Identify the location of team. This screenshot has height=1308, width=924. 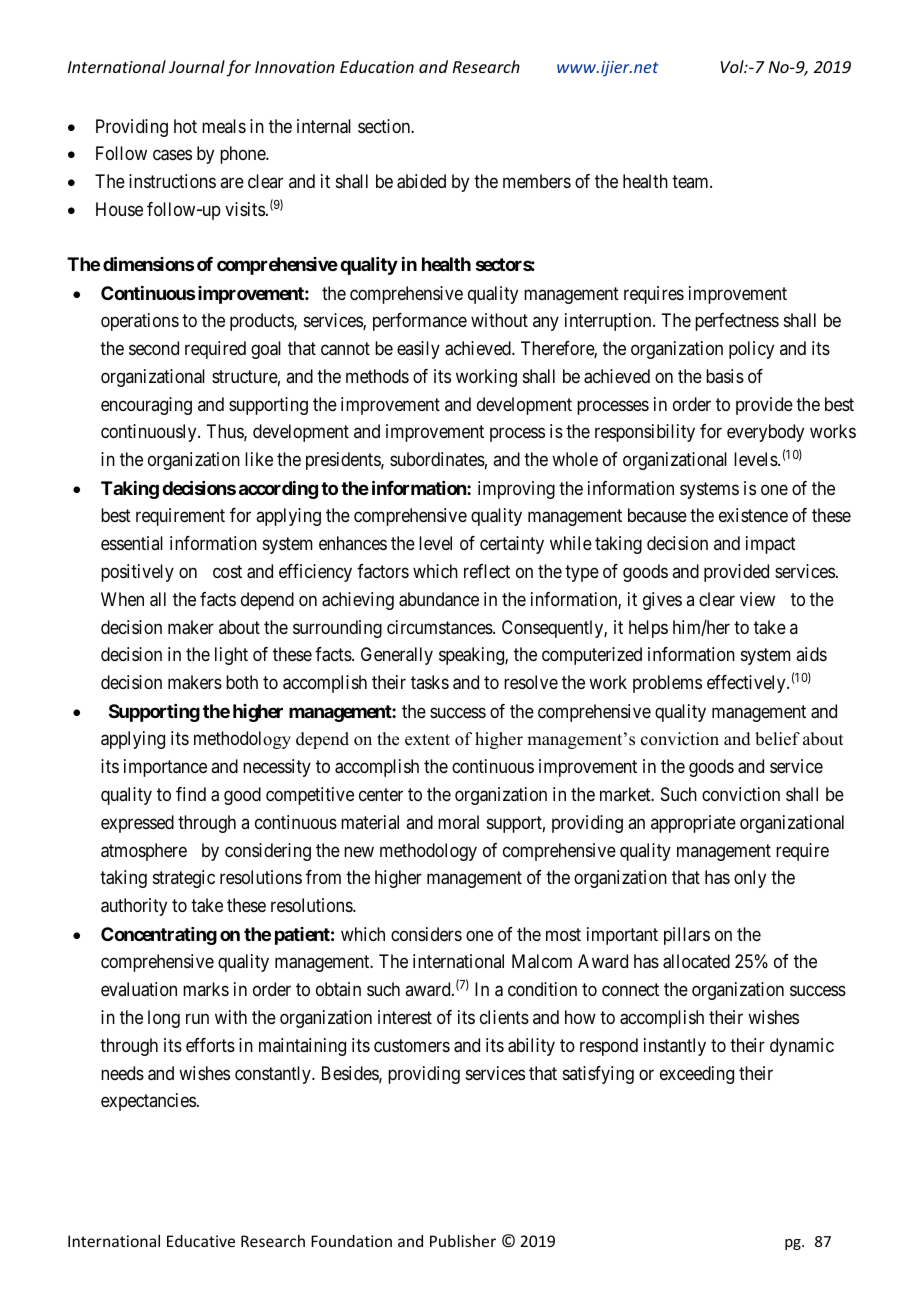
(691, 182).
